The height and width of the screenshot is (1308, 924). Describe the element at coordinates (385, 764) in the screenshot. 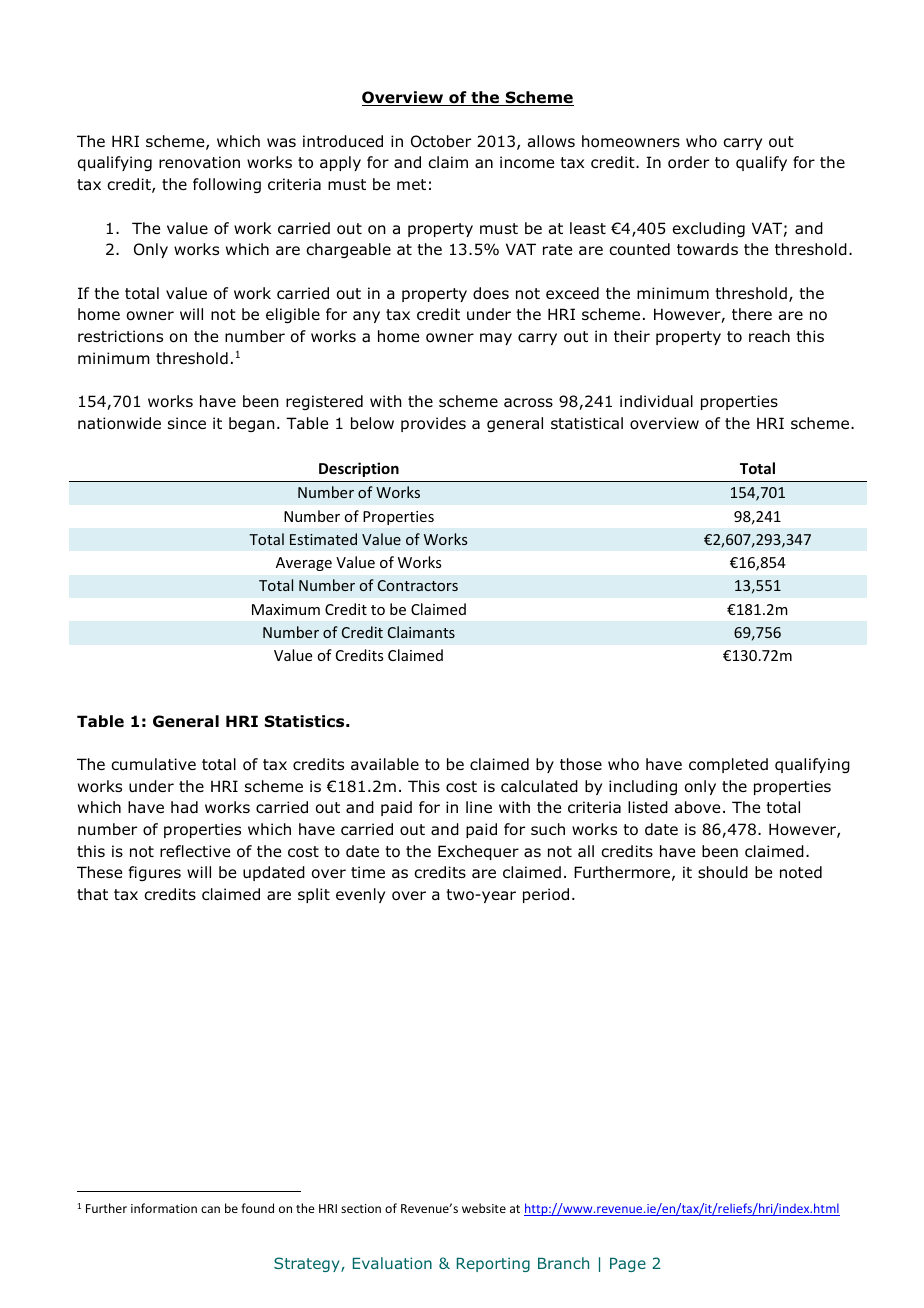

I see `available` at that location.
